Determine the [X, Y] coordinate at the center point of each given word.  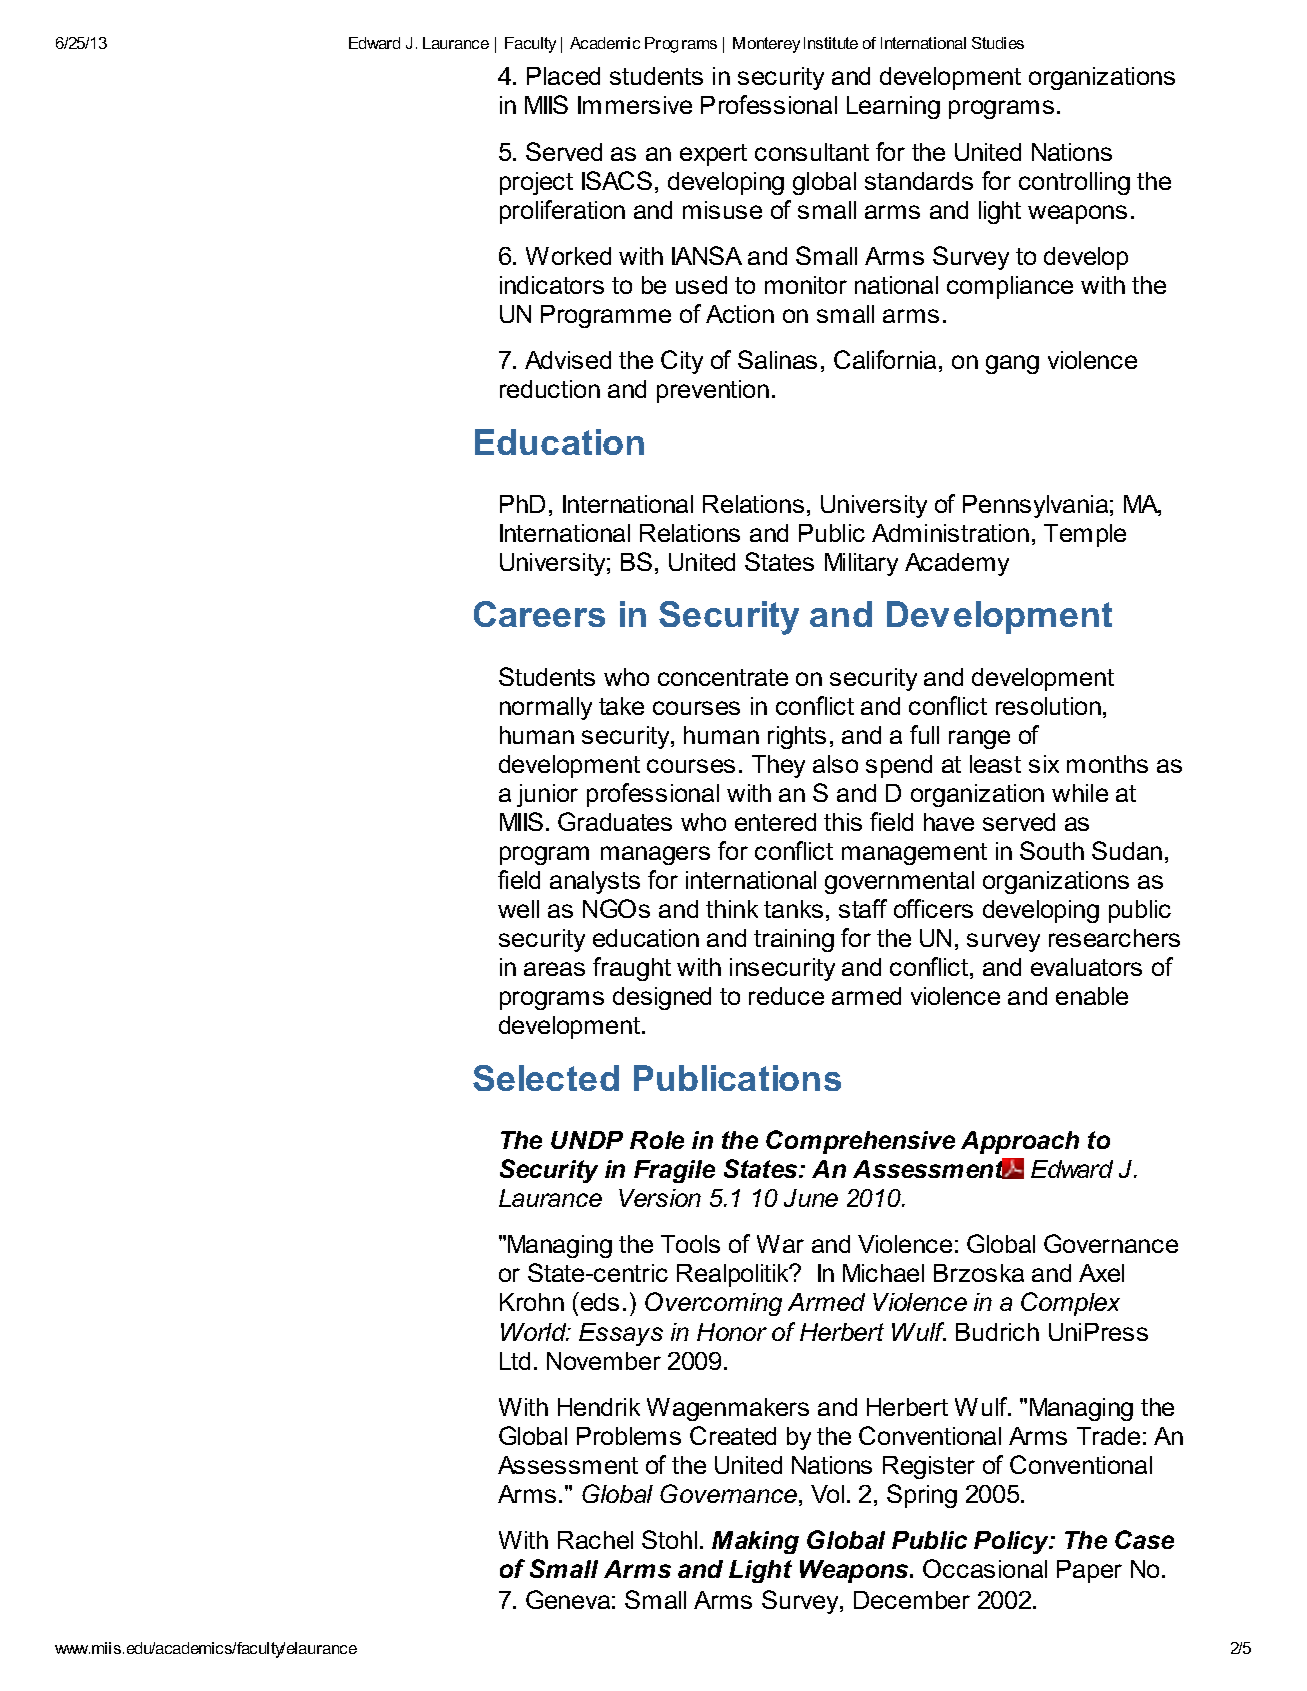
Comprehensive [860, 1142]
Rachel [595, 1540]
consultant [812, 152]
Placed [563, 76]
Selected [546, 1078]
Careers [539, 614]
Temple [1085, 535]
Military [861, 564]
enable [1092, 996]
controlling [1074, 183]
